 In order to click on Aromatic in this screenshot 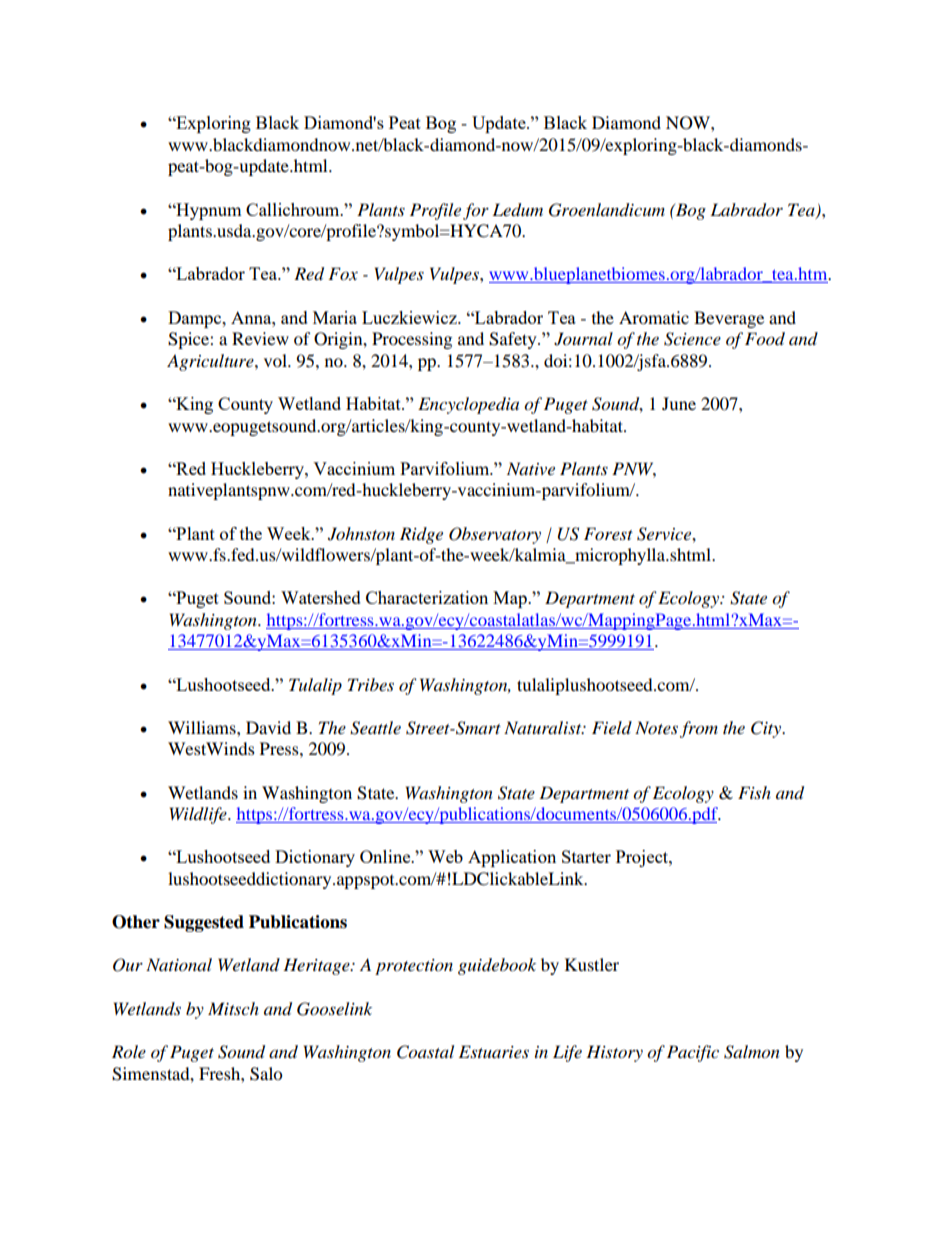, I will do `click(654, 317)`.
